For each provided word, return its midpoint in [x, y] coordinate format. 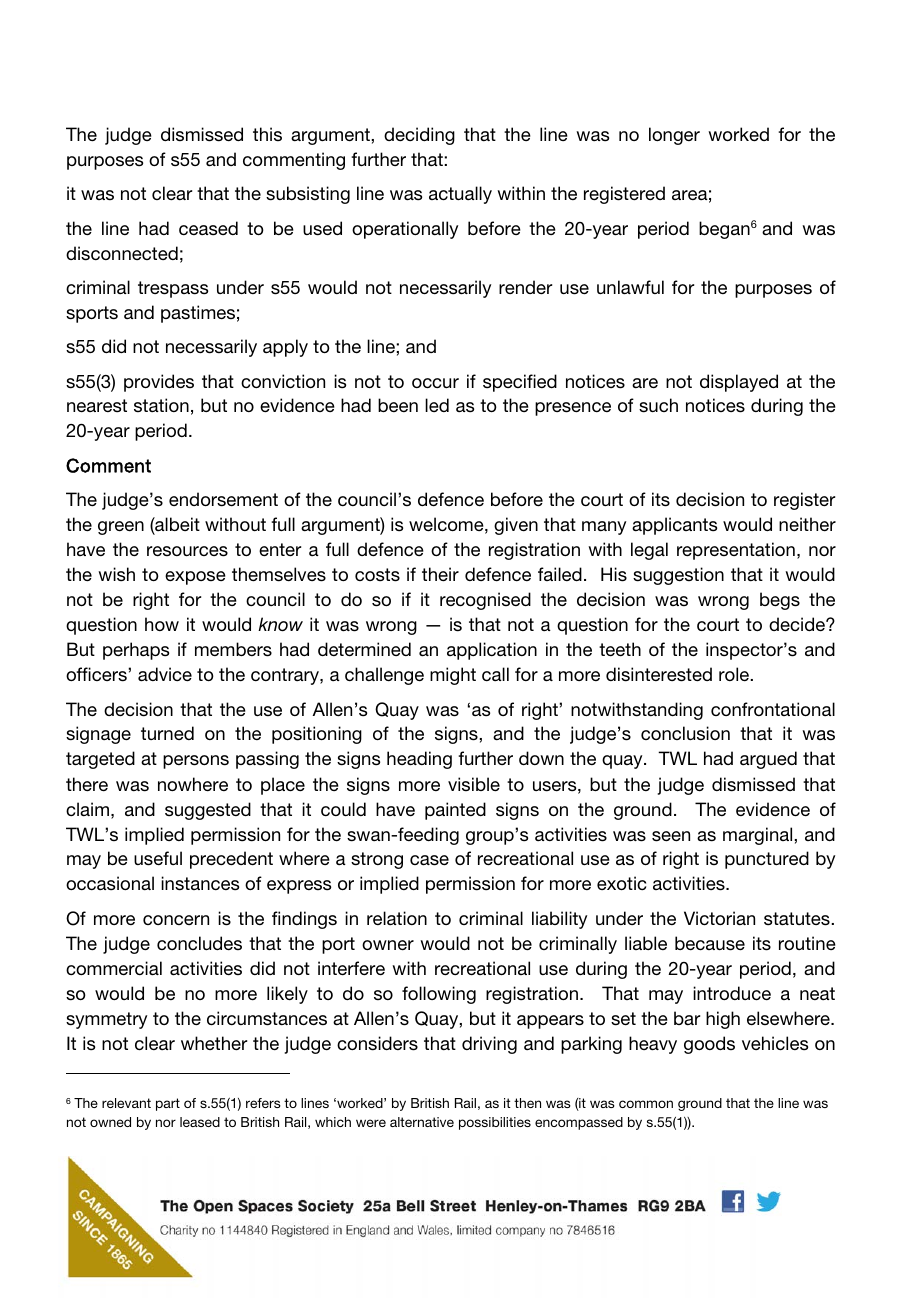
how [162, 624]
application [492, 651]
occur [435, 383]
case [429, 860]
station [161, 405]
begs [780, 601]
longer [674, 136]
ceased [208, 228]
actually [460, 195]
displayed [739, 383]
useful [158, 858]
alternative [422, 1122]
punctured [767, 860]
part [168, 1104]
